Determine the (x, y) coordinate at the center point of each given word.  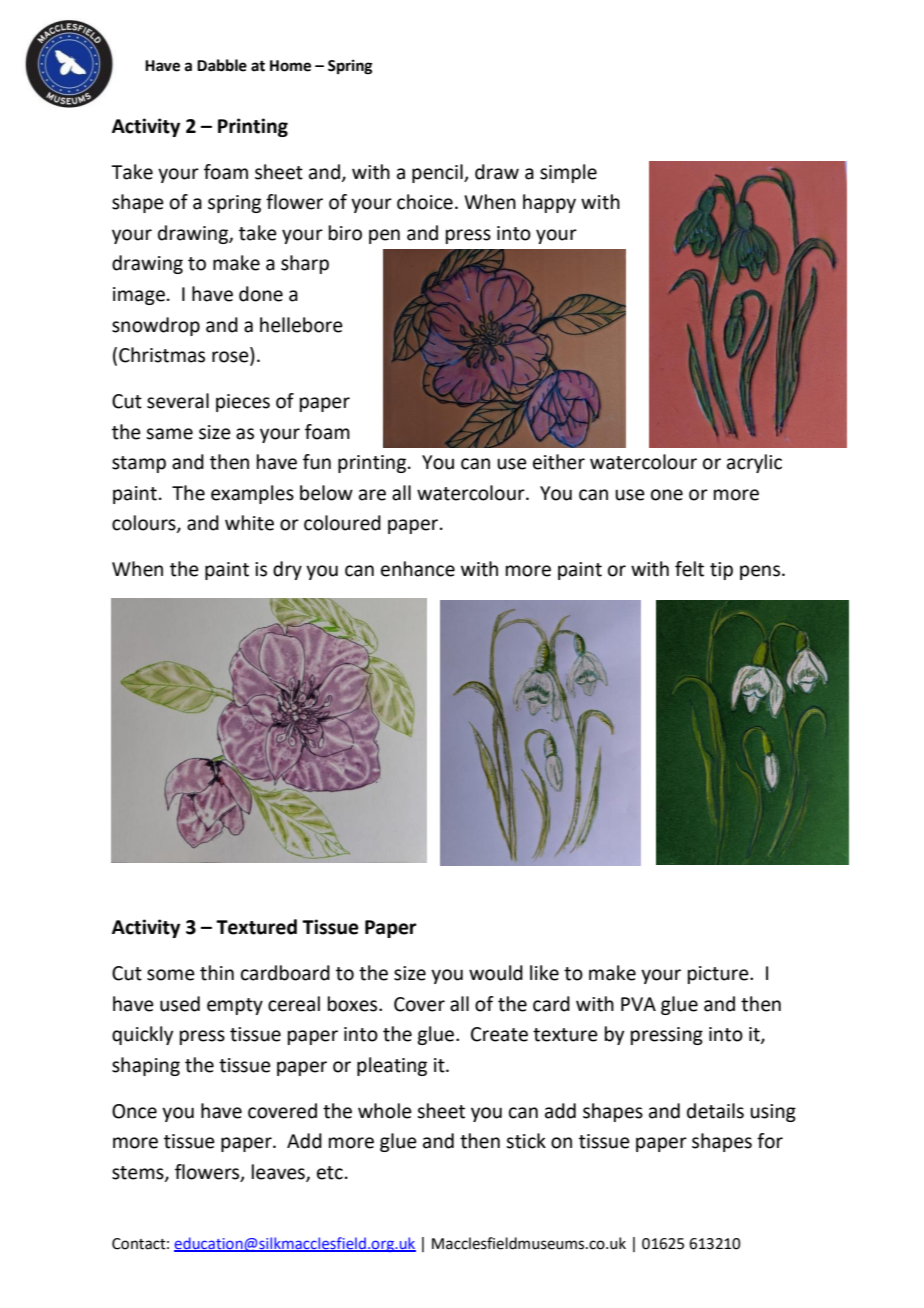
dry (287, 570)
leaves (279, 1172)
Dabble (222, 65)
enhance (418, 569)
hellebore (301, 325)
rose (231, 358)
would (496, 973)
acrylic (754, 463)
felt (689, 569)
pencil (438, 173)
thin (217, 973)
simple (568, 173)
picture (719, 975)
